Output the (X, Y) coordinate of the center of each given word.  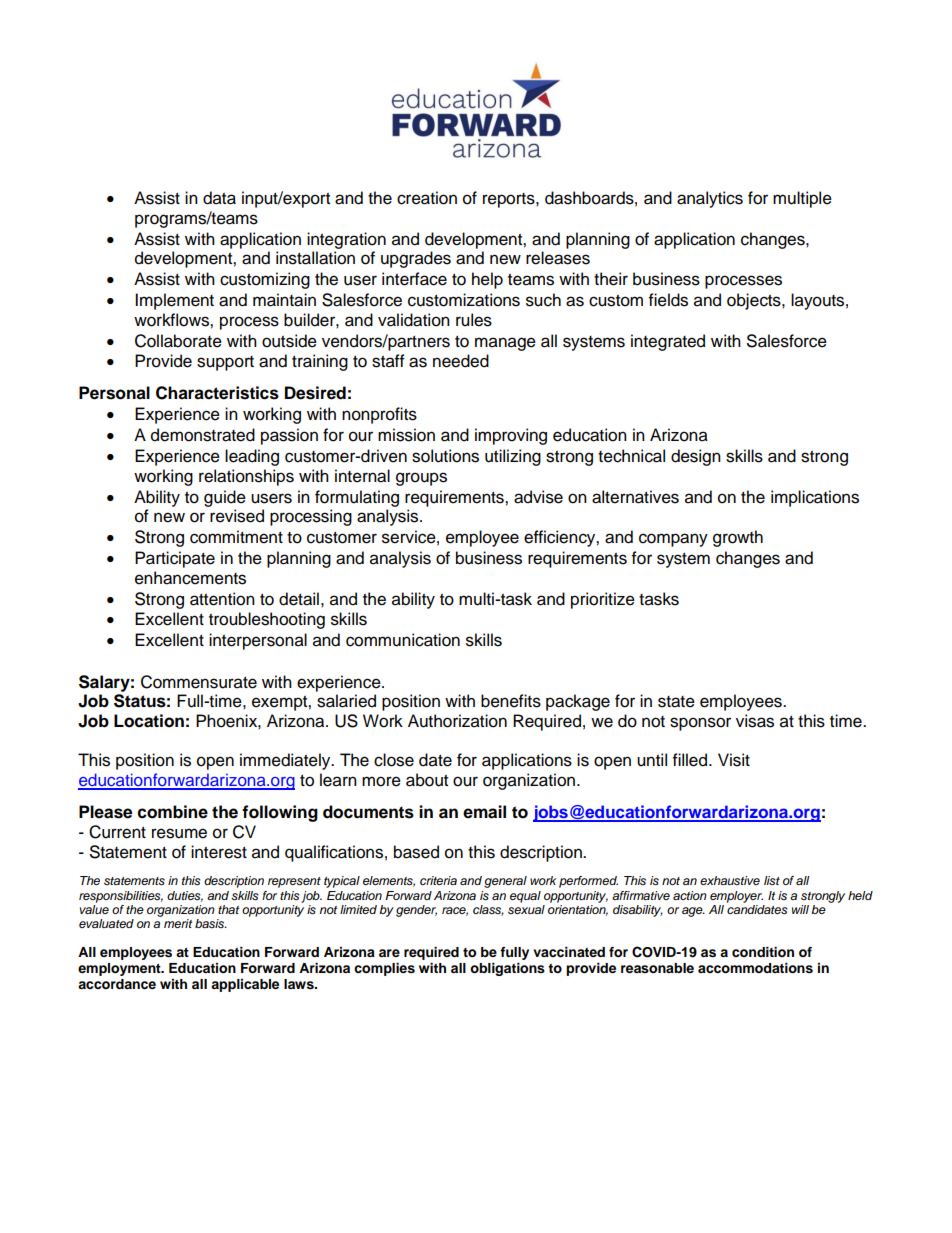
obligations (507, 969)
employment (120, 969)
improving (511, 436)
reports (510, 200)
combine (173, 812)
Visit (734, 760)
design (696, 457)
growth (738, 538)
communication (403, 640)
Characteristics (217, 393)
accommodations (755, 968)
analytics (710, 199)
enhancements (190, 578)
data (219, 198)
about (427, 780)
